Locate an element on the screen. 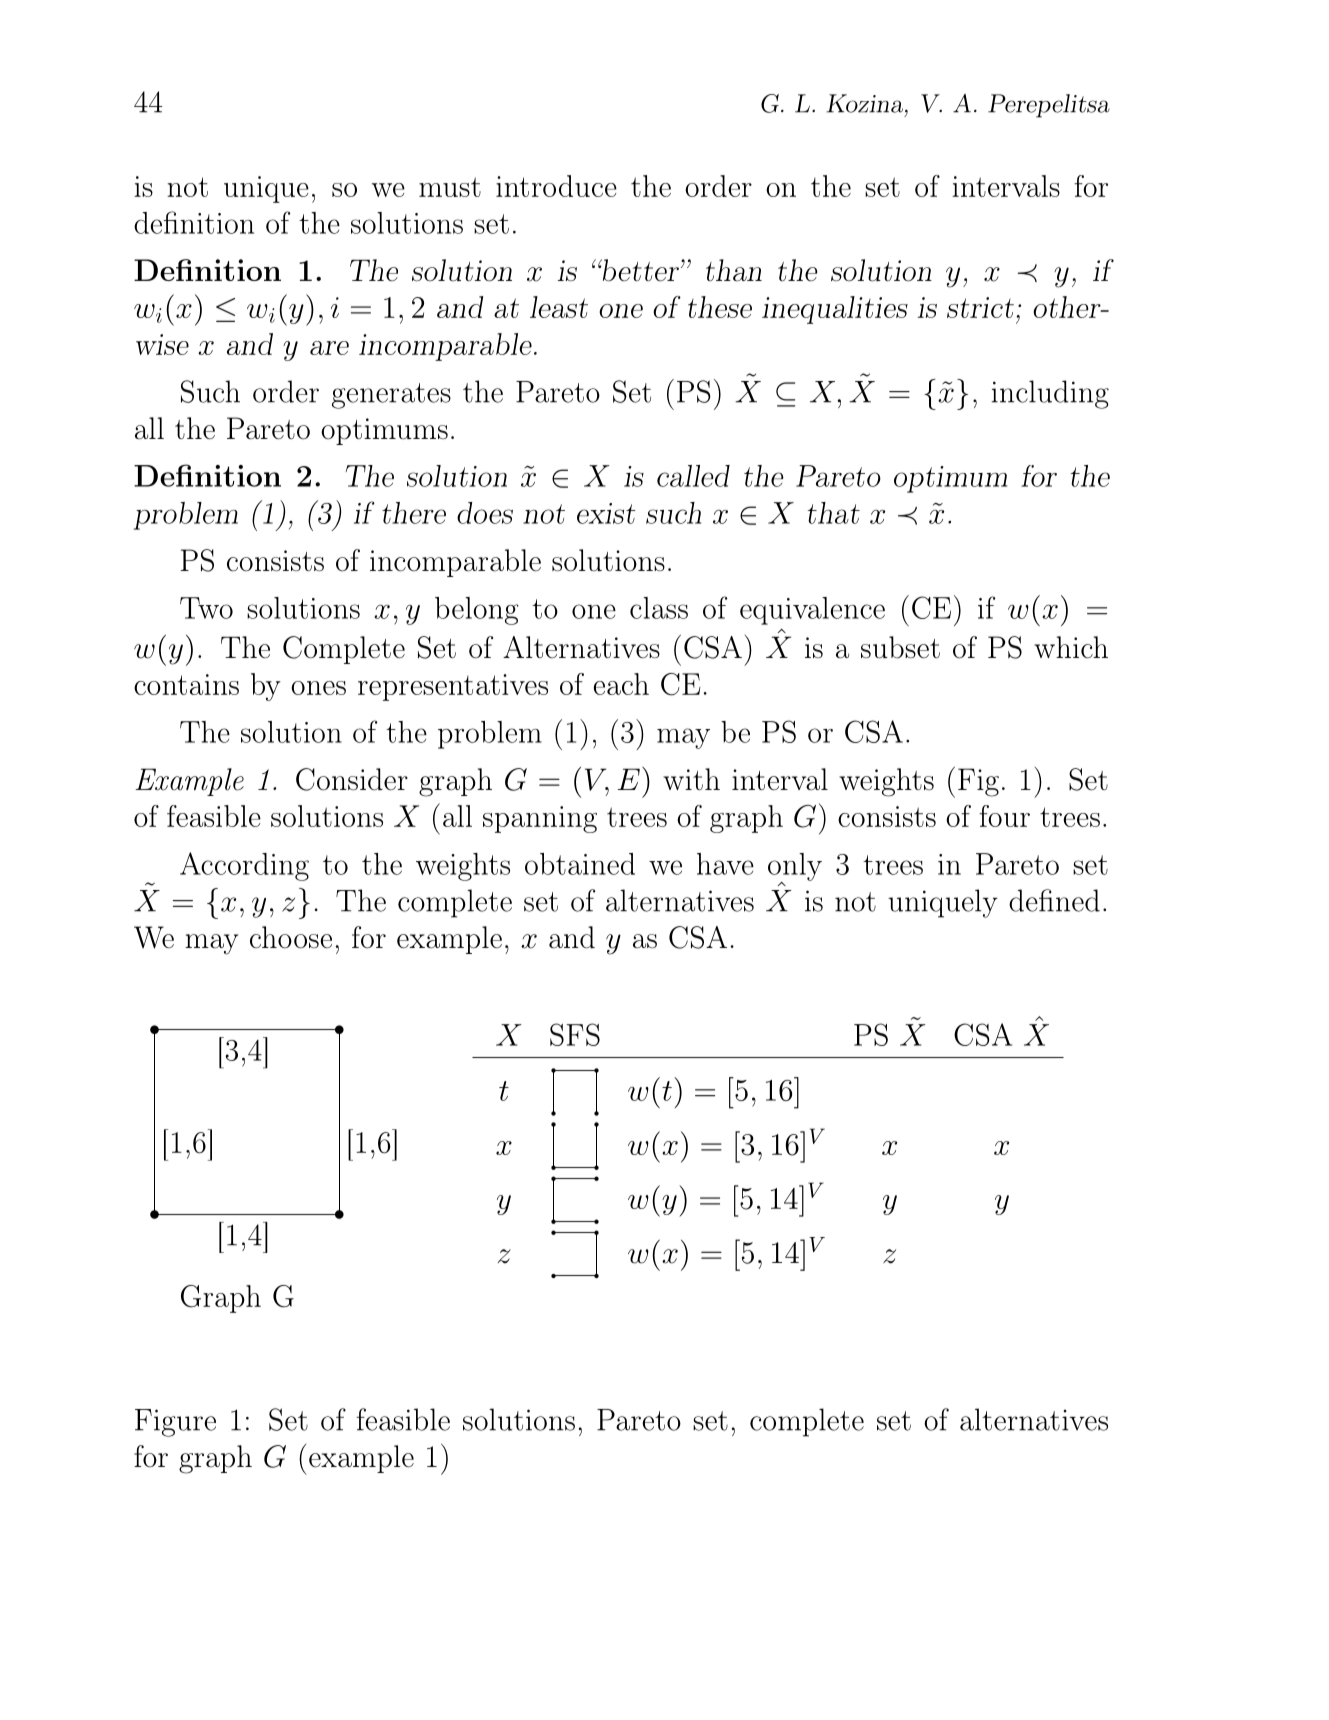 This screenshot has width=1329, height=1720. SFS is located at coordinates (575, 1034).
